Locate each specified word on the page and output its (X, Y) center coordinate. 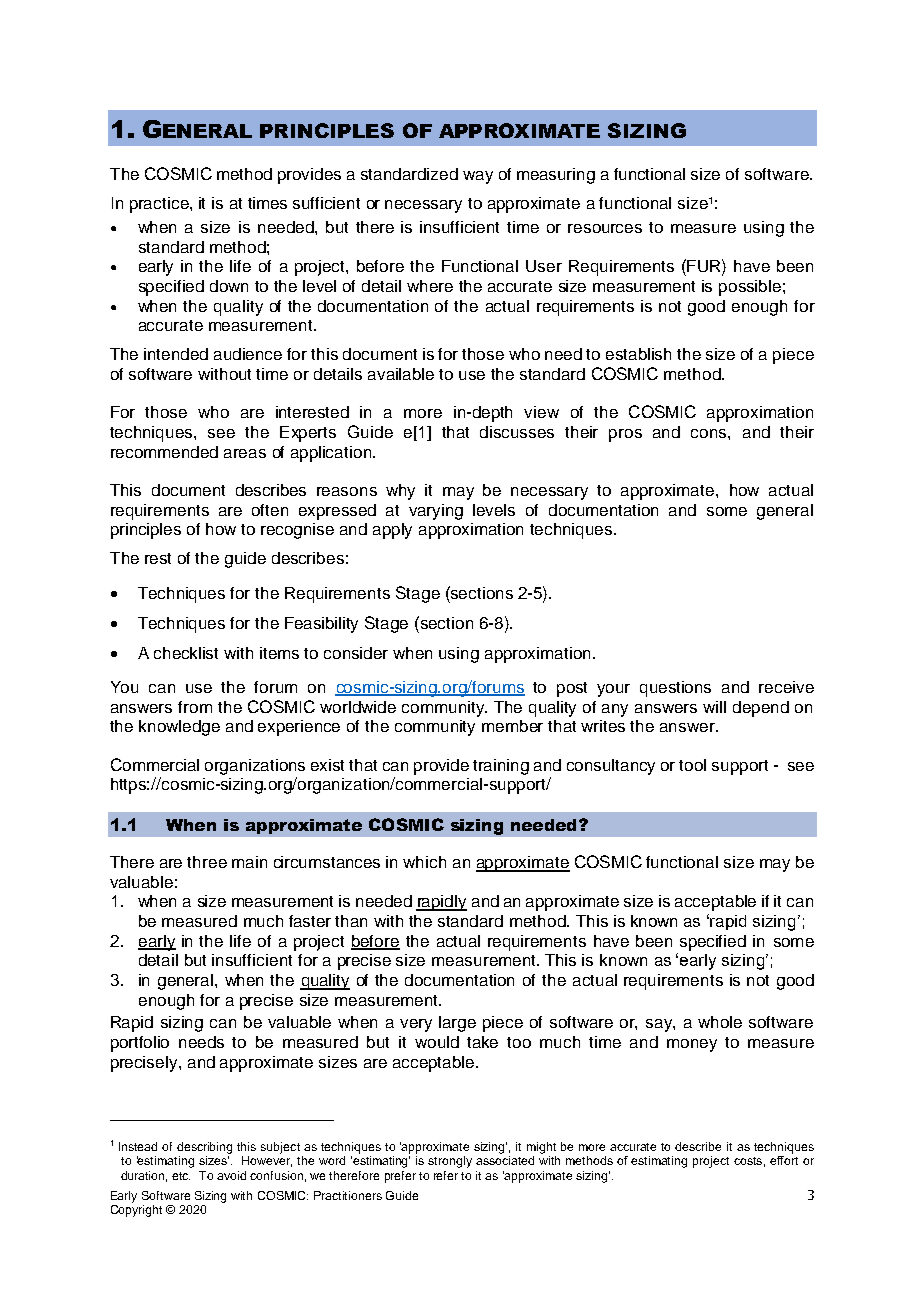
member (512, 726)
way (478, 177)
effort (784, 1160)
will (714, 707)
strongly (450, 1162)
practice (160, 205)
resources (605, 228)
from (195, 707)
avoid (231, 1175)
